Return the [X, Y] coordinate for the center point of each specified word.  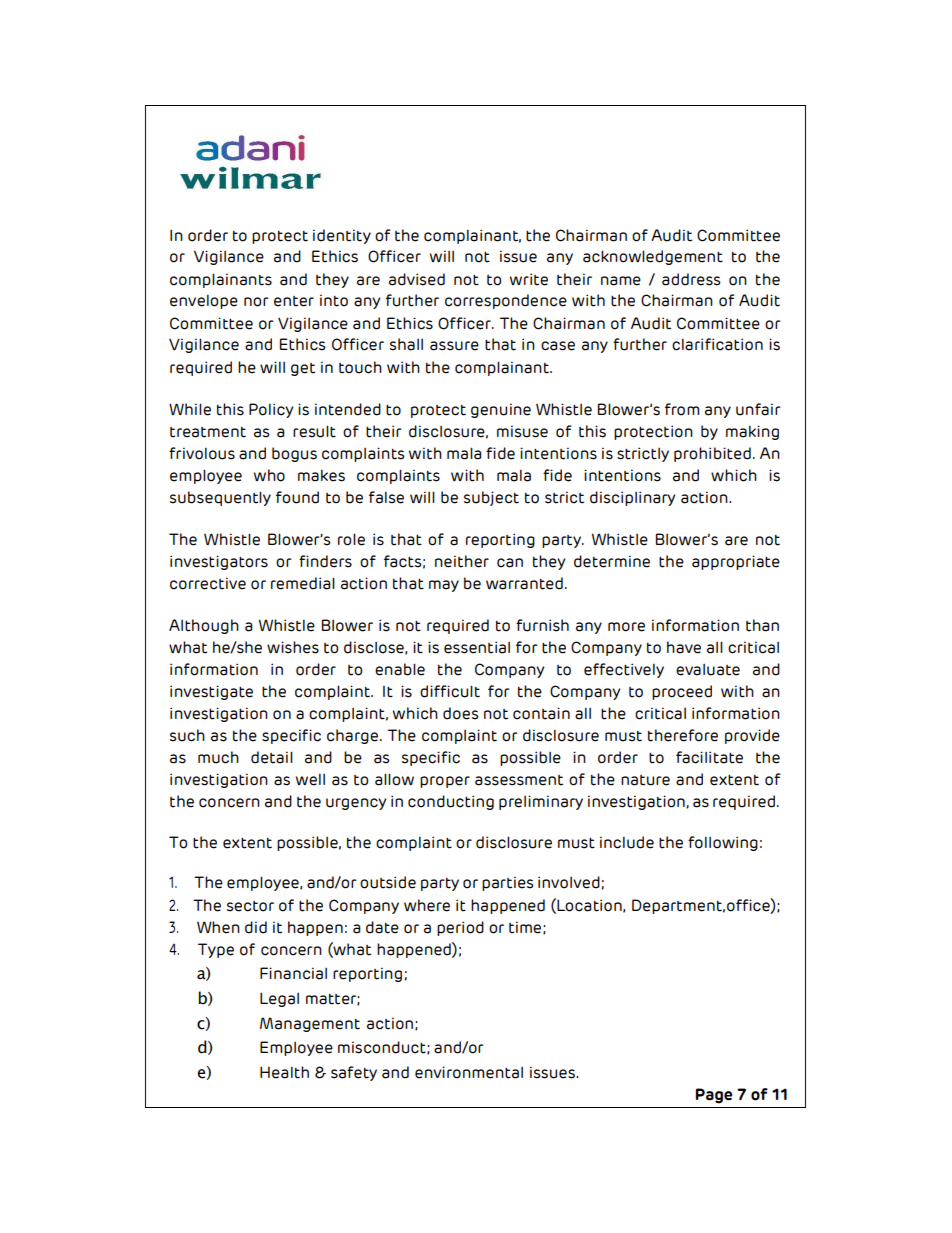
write [529, 279]
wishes [293, 647]
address [691, 279]
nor [256, 302]
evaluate [708, 670]
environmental [469, 1072]
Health [284, 1072]
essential [477, 647]
